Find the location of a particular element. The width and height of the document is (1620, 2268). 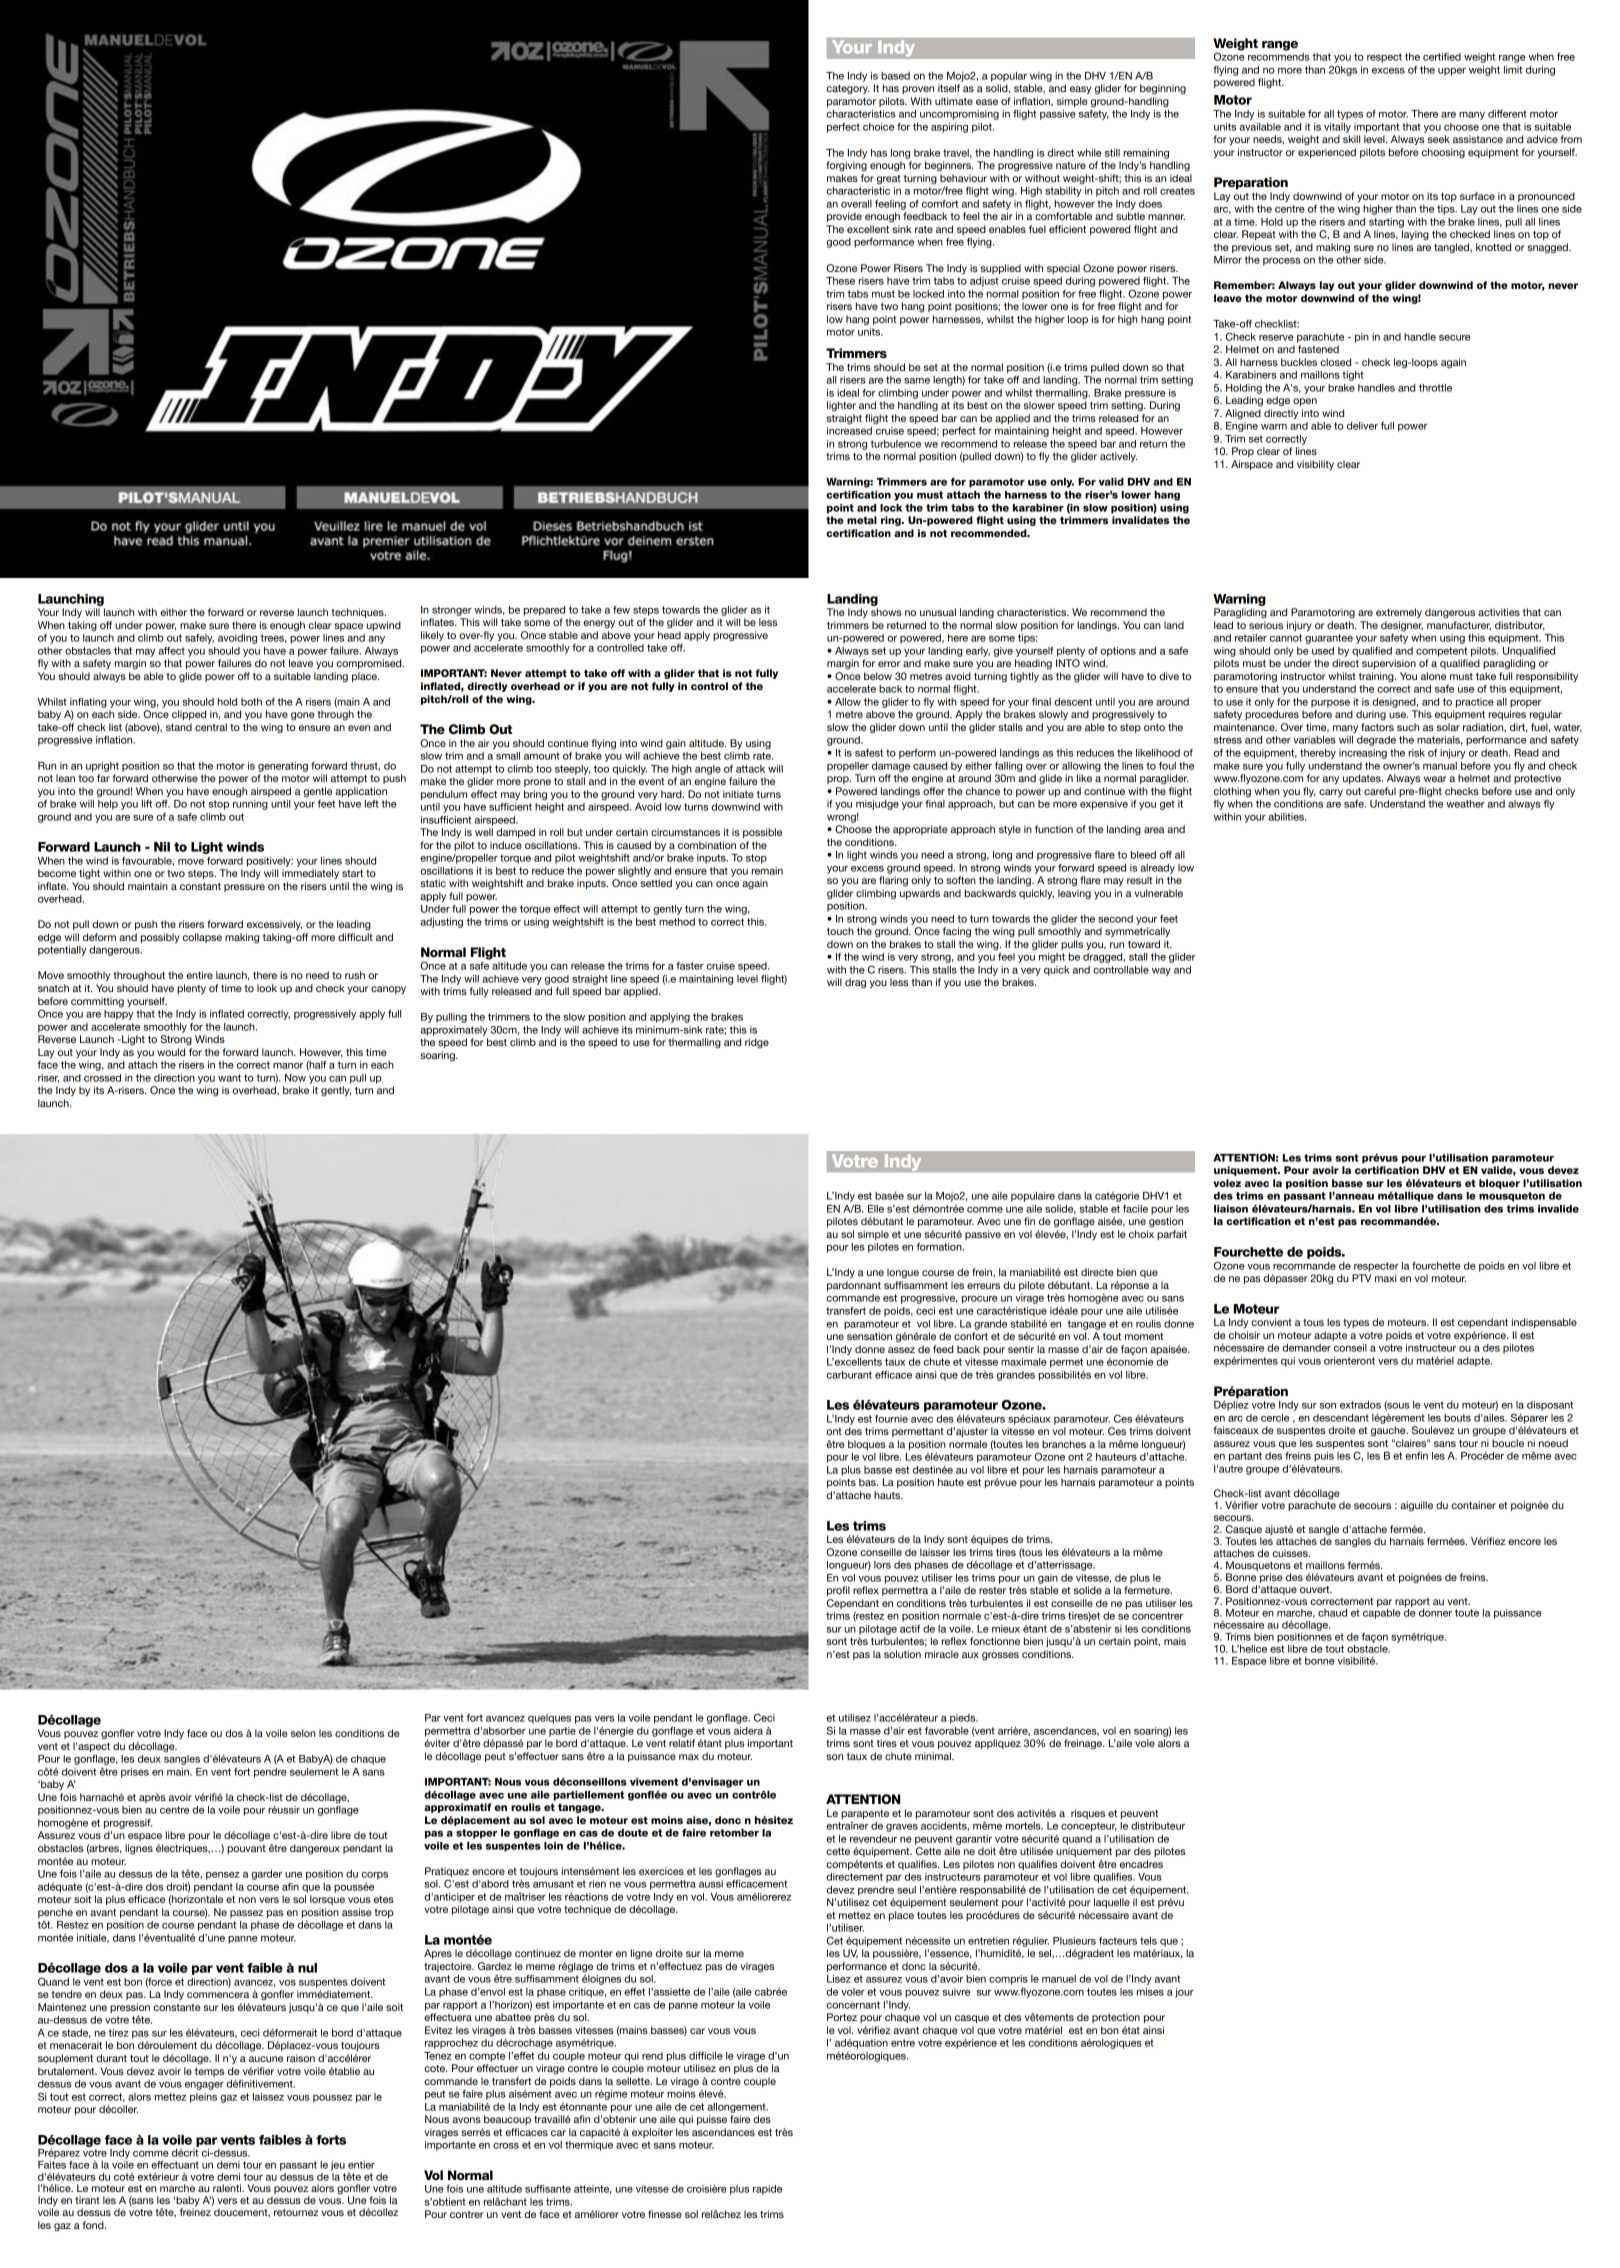

finesse is located at coordinates (665, 2214).
